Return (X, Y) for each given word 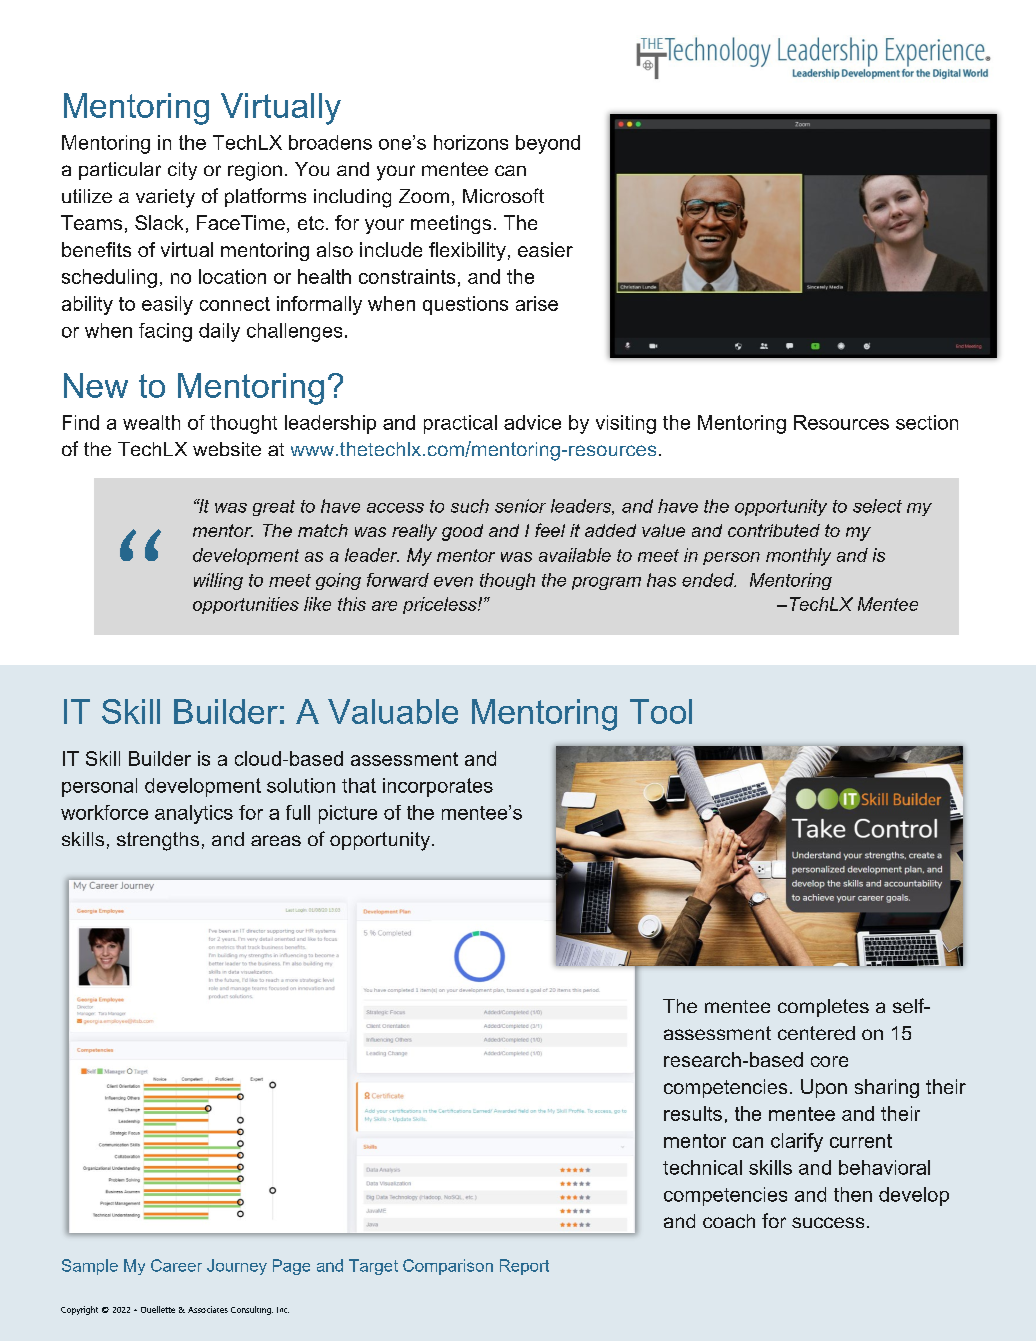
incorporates (438, 787)
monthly (798, 557)
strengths (158, 841)
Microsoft (503, 195)
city (182, 171)
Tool (661, 711)
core (829, 1061)
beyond (548, 144)
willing (218, 581)
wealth (151, 422)
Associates (208, 1309)
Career (176, 1265)
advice (532, 422)
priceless (441, 605)
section (927, 422)
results (693, 1113)
